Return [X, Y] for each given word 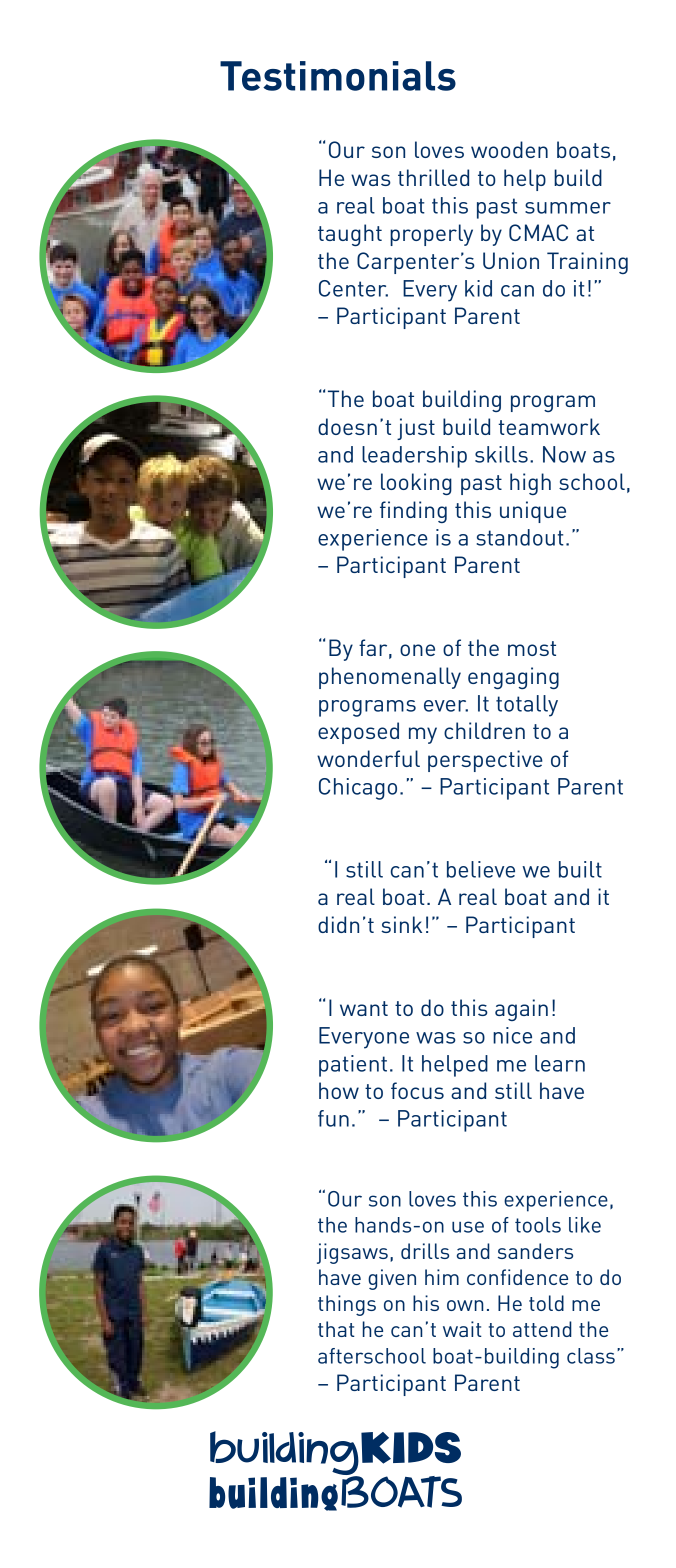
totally [527, 706]
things [347, 1305]
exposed [358, 733]
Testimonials [338, 76]
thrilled [433, 177]
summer [568, 208]
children [484, 730]
